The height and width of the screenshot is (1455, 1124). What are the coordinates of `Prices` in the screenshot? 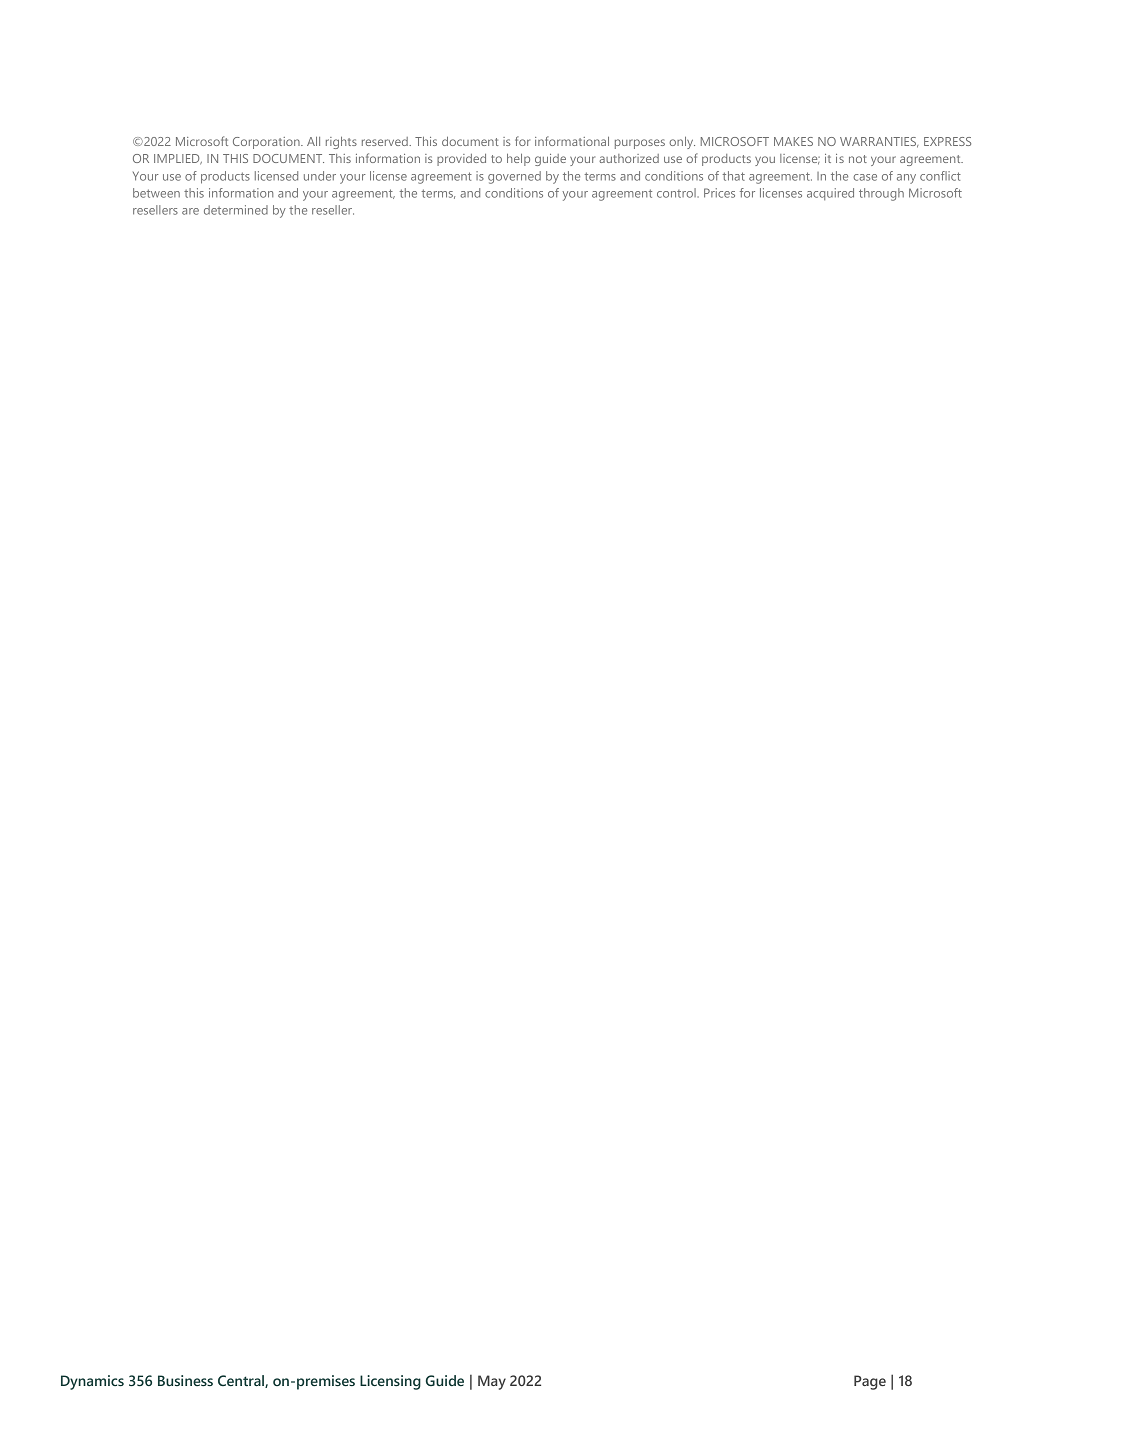 It's located at (719, 193).
